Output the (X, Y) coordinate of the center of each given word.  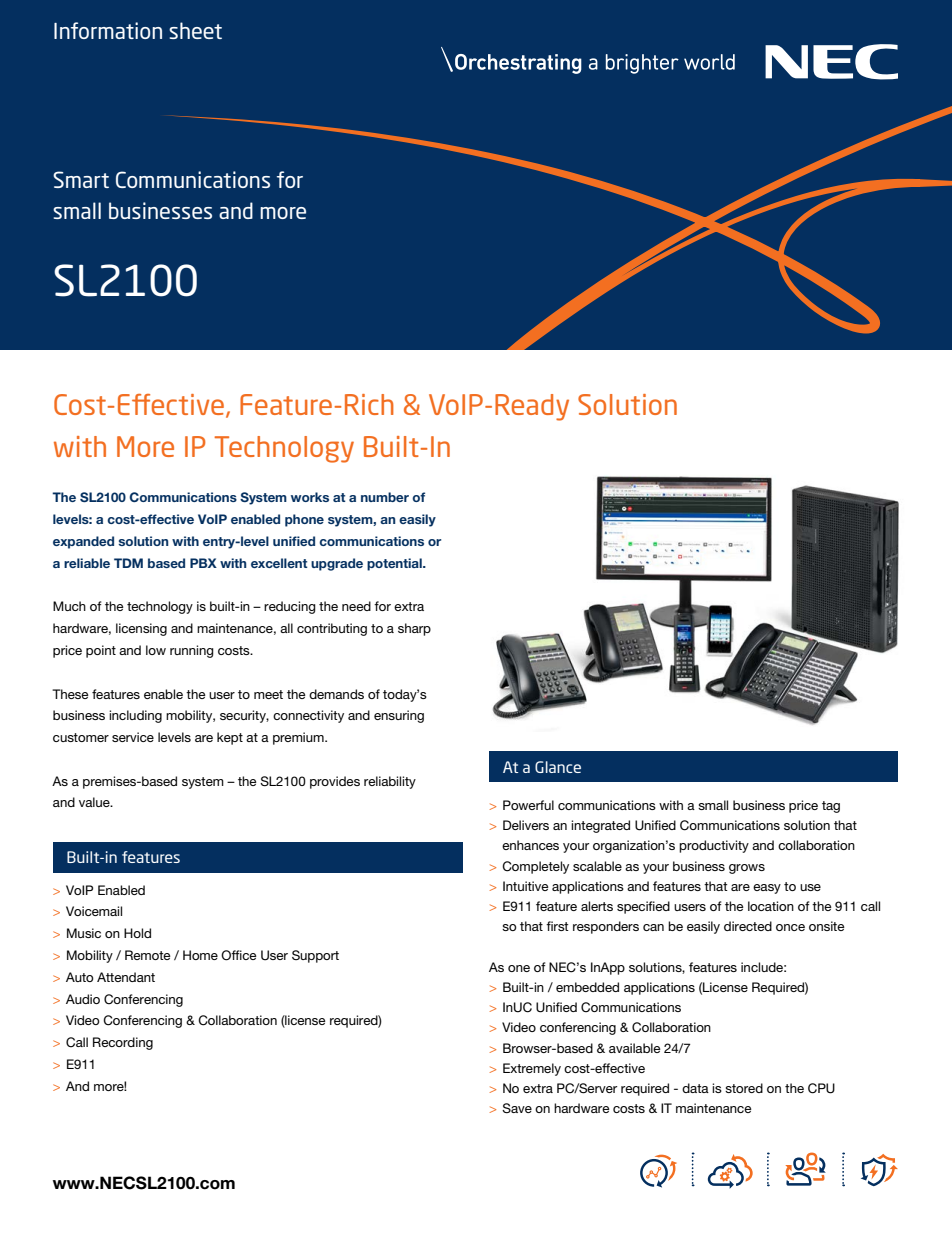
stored (744, 1088)
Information (108, 30)
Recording (123, 1043)
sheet (195, 30)
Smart (81, 179)
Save (517, 1108)
